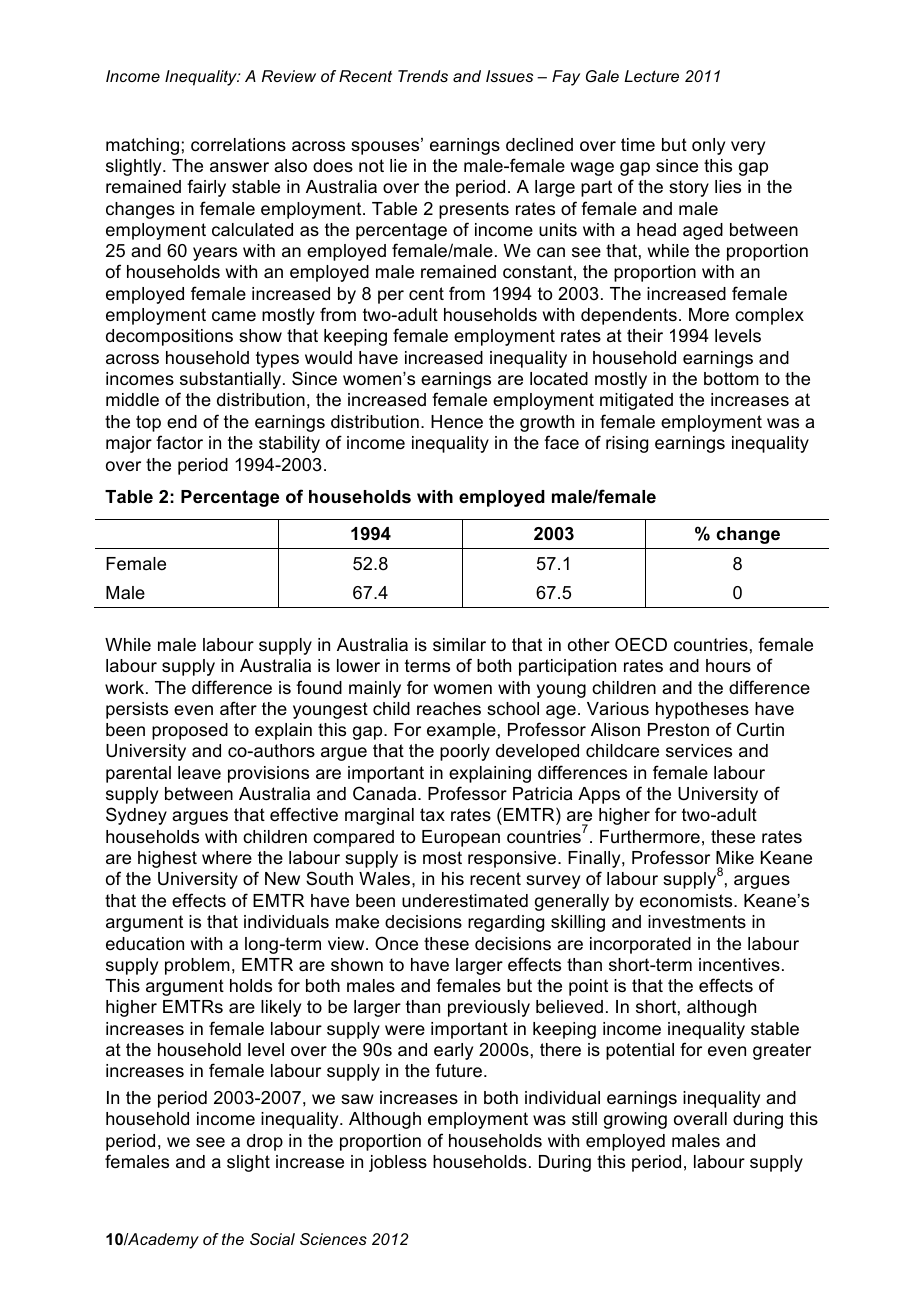  What do you see at coordinates (238, 708) in the screenshot?
I see `after` at bounding box center [238, 708].
